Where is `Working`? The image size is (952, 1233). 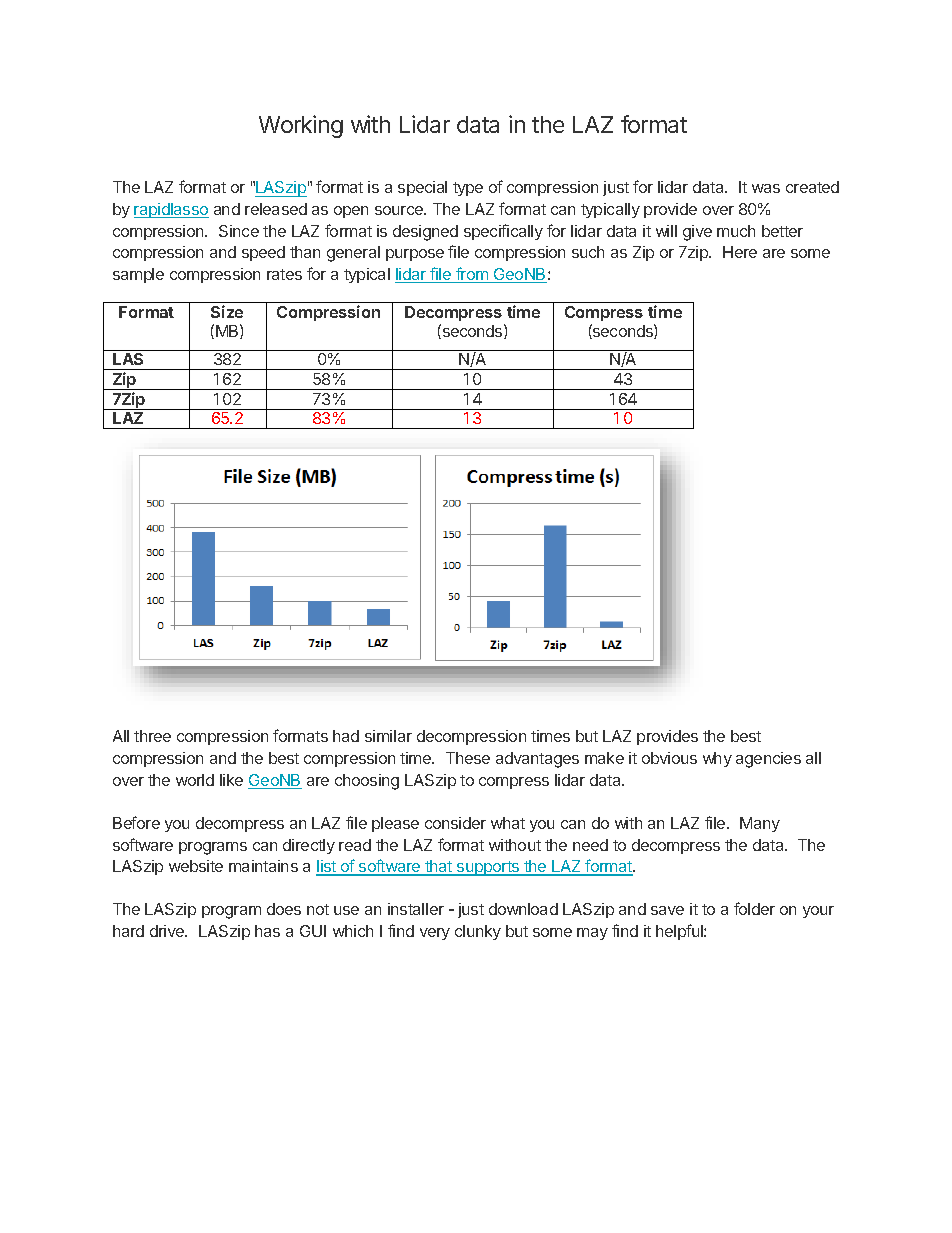 Working is located at coordinates (301, 126).
